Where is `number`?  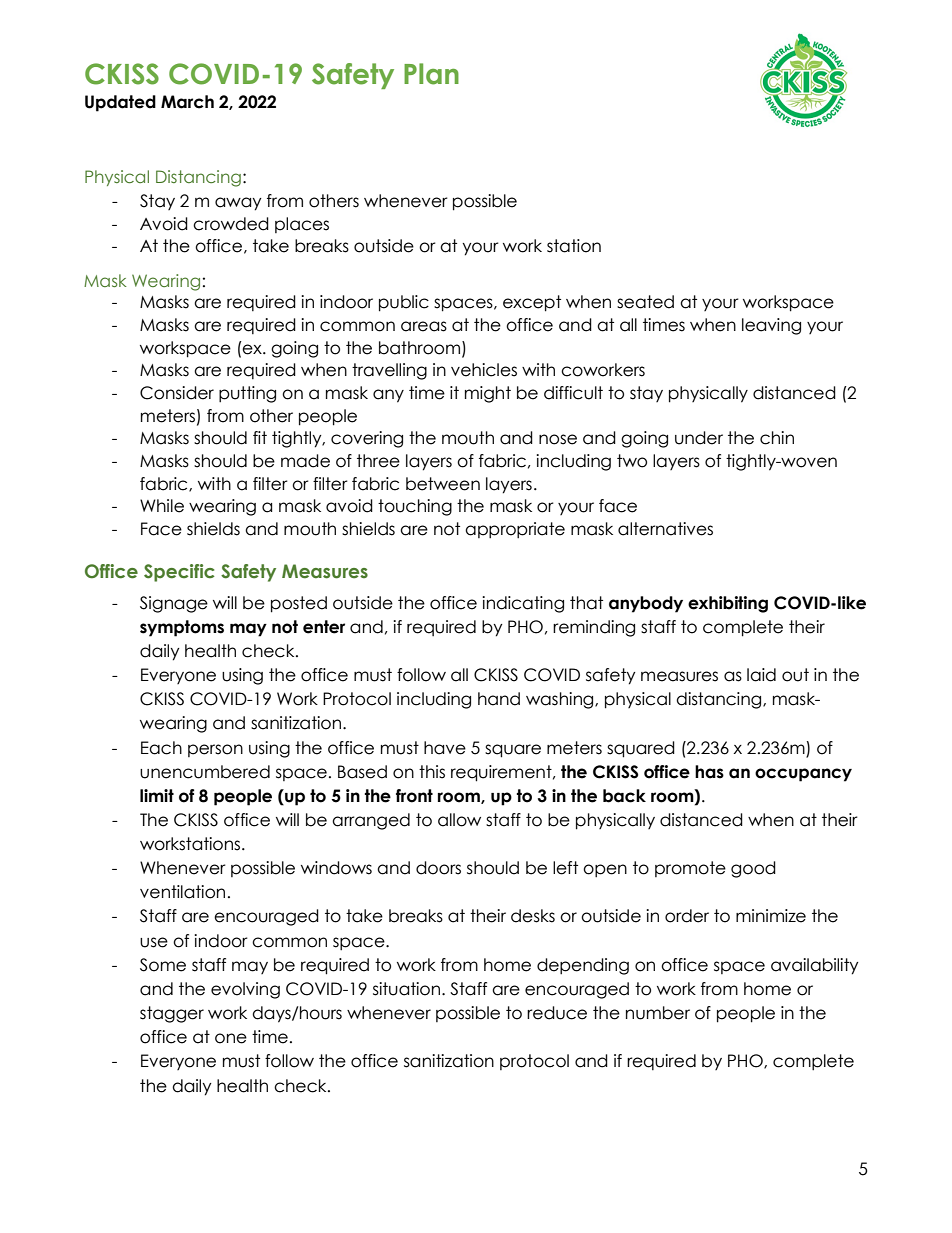 number is located at coordinates (658, 1013).
